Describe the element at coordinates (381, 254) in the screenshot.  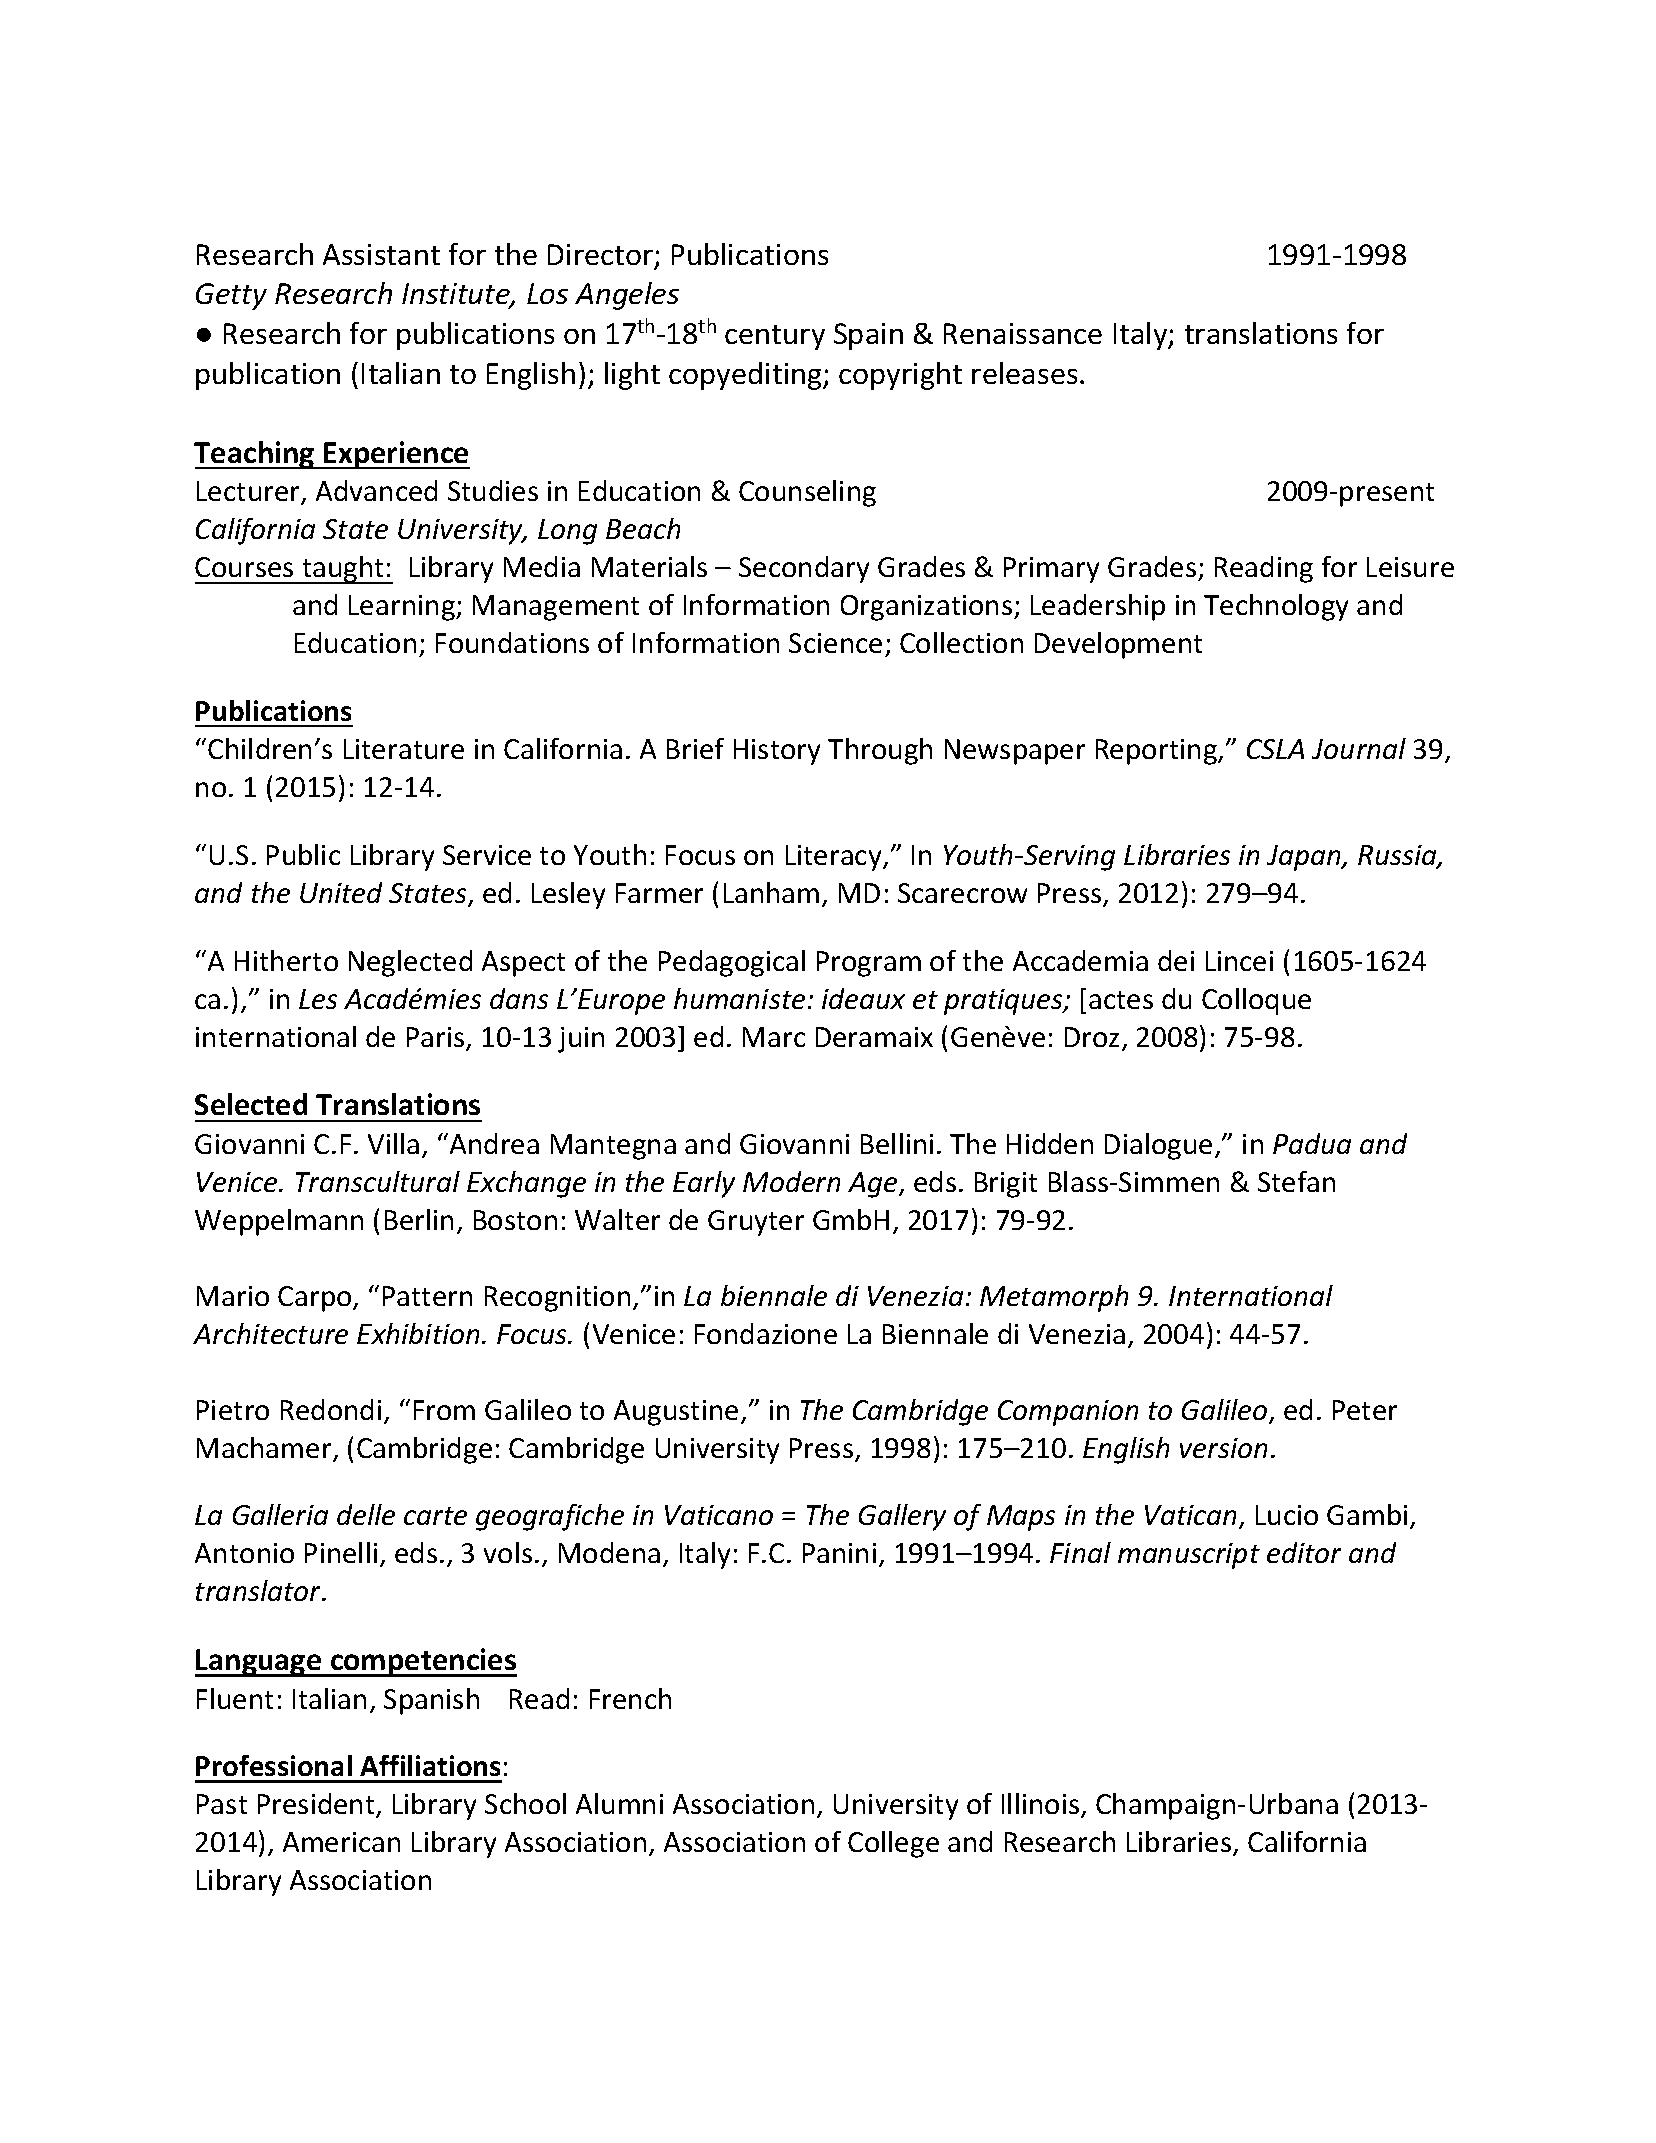
I see `Assistant` at that location.
